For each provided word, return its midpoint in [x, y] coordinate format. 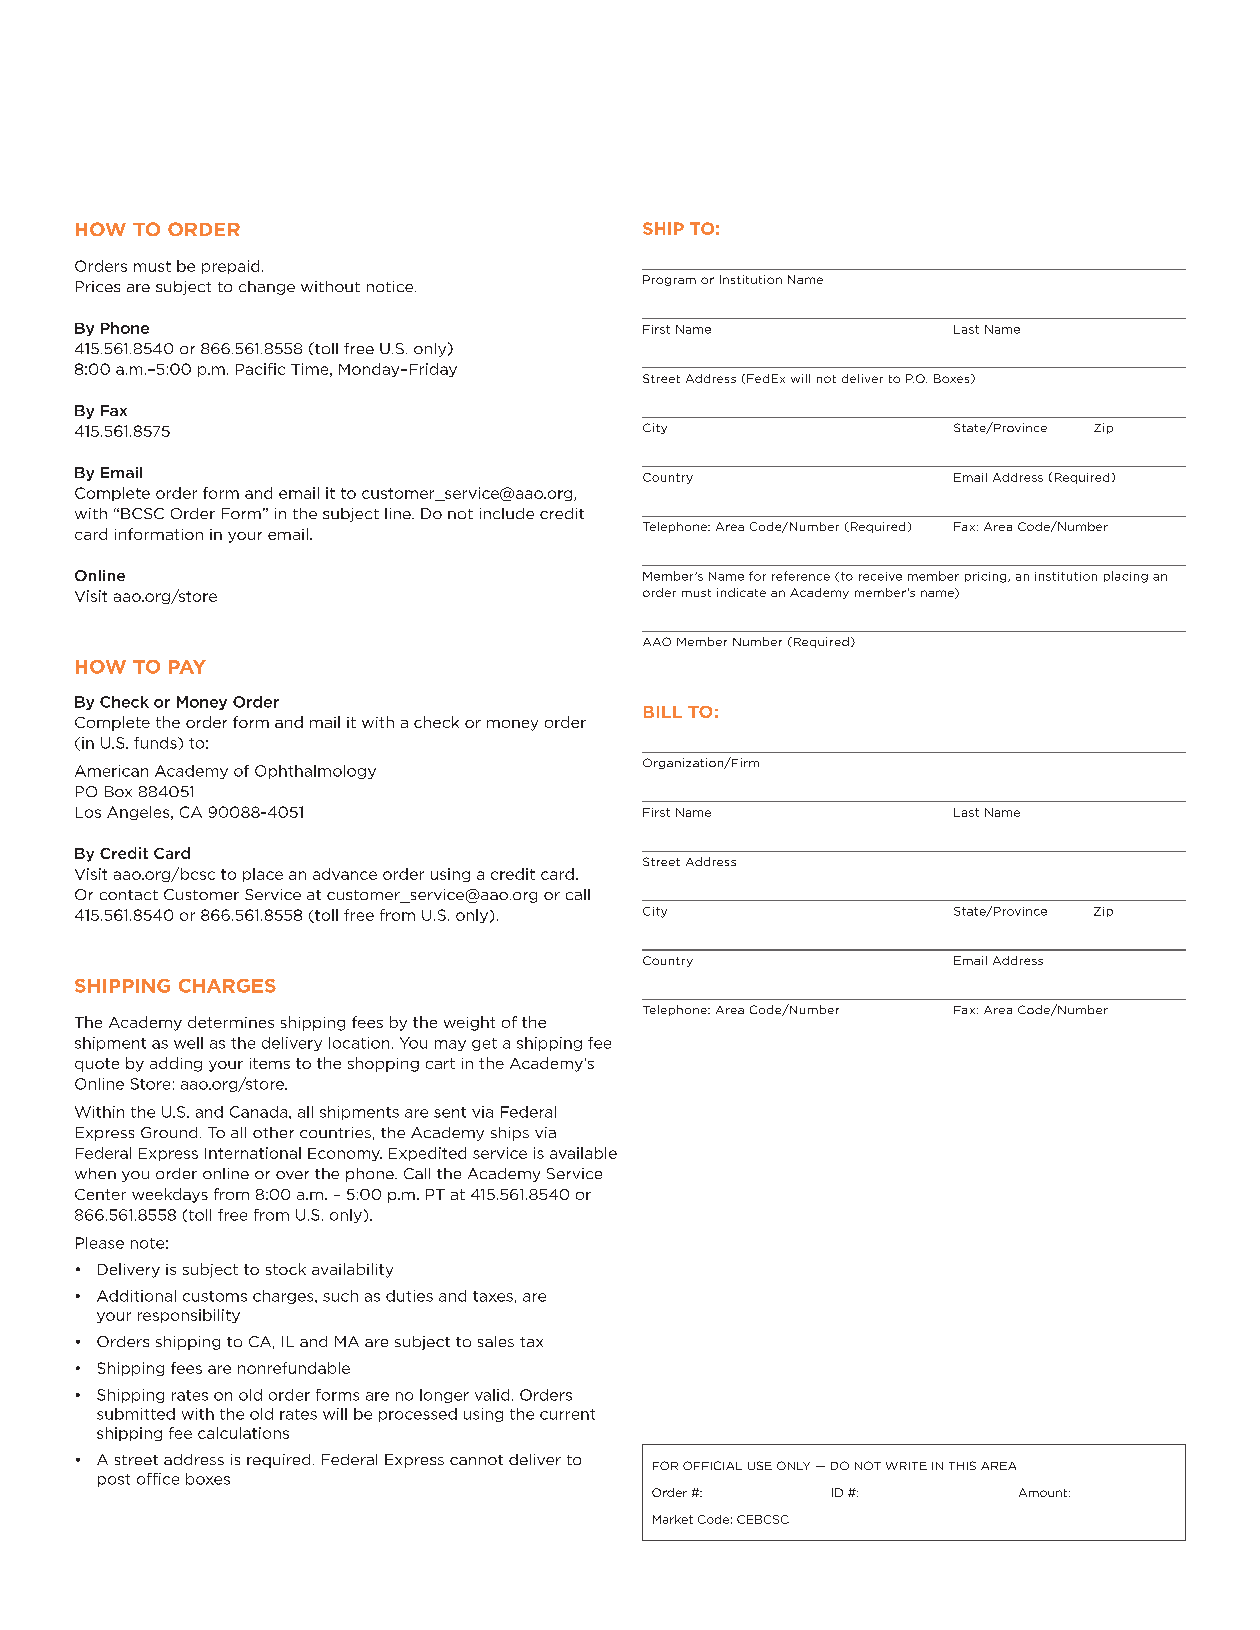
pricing [987, 577]
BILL [663, 712]
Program [669, 280]
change [267, 288]
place [263, 875]
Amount [1043, 1492]
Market [673, 1519]
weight [469, 1023]
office [158, 1479]
